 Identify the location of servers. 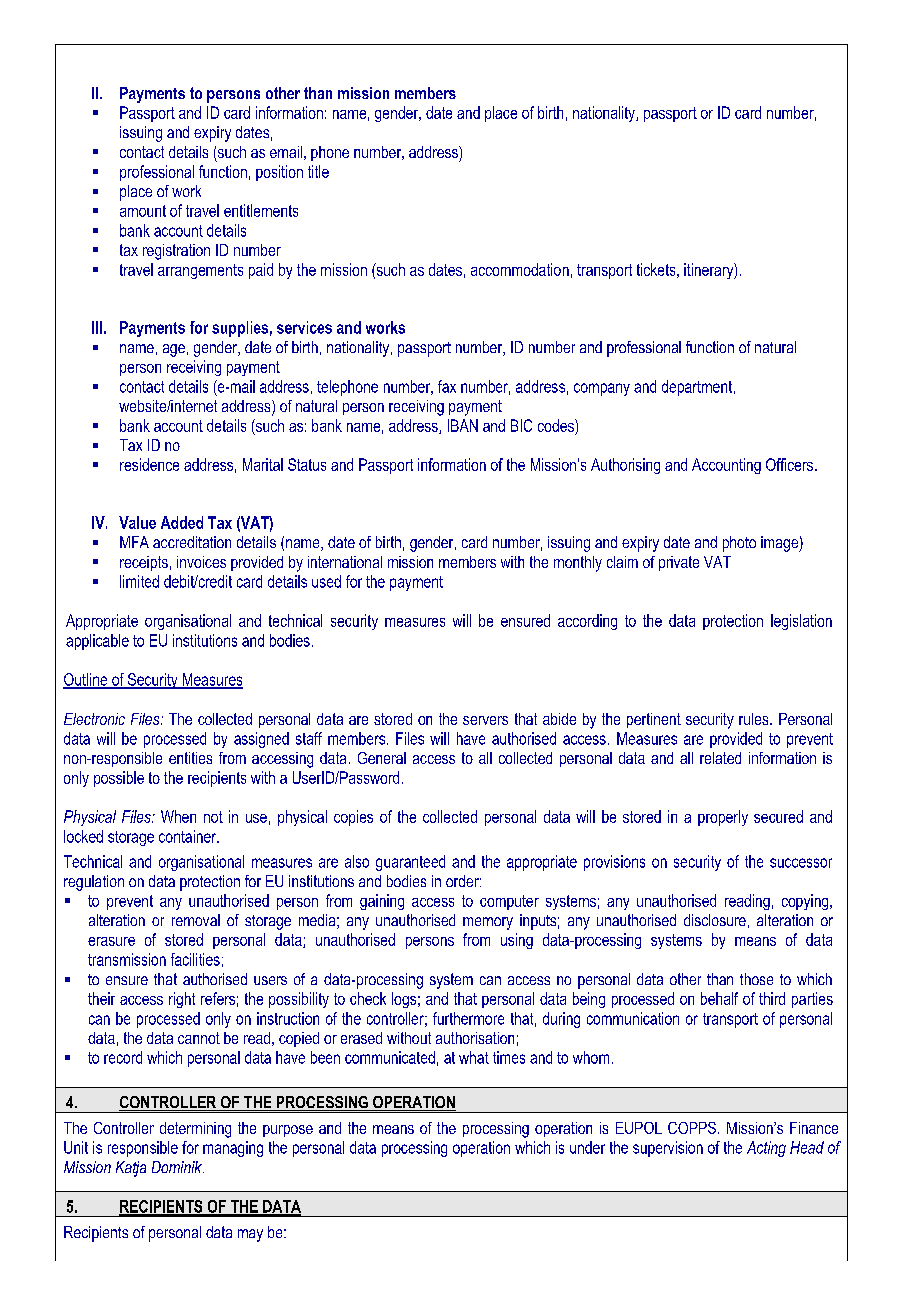
(485, 720).
